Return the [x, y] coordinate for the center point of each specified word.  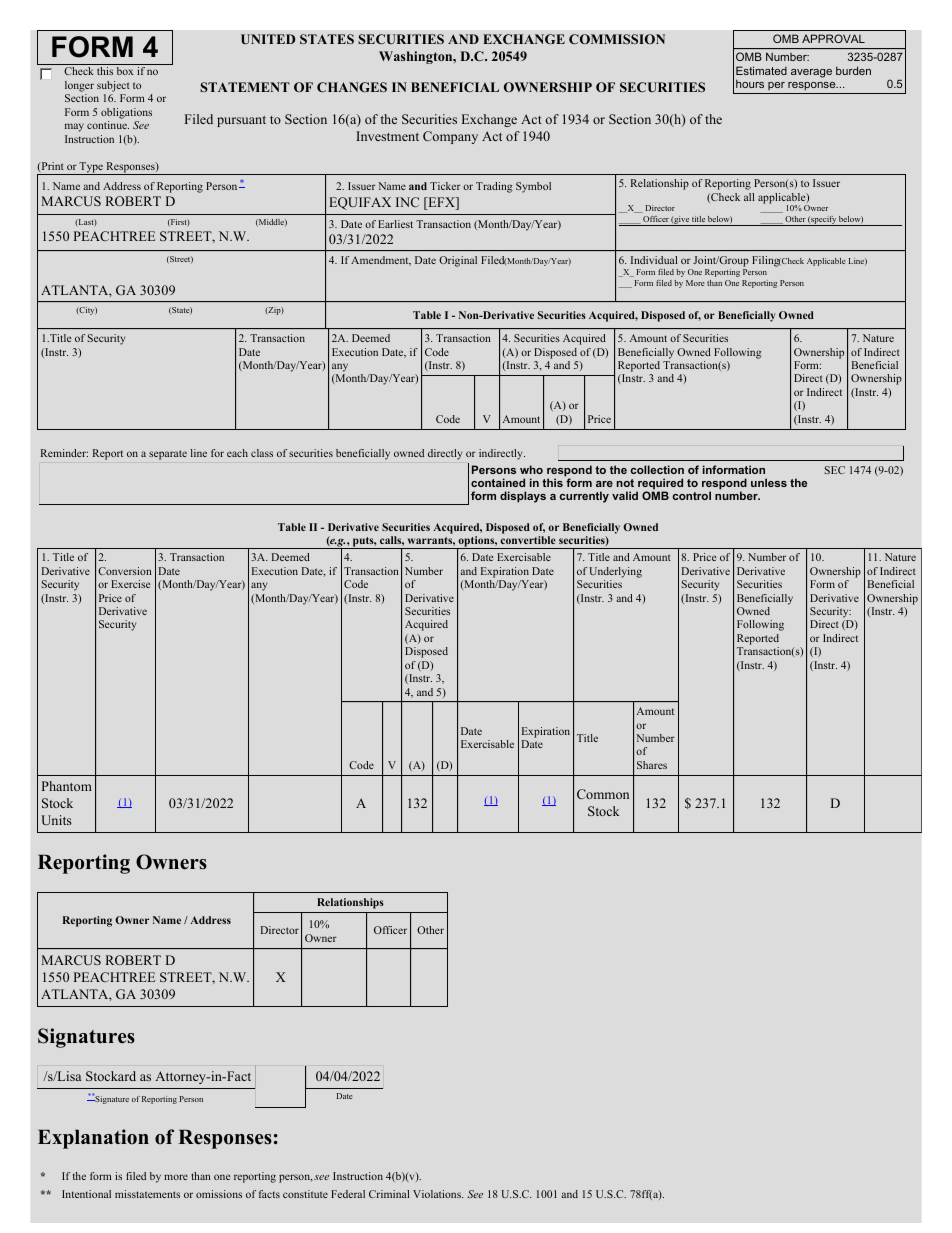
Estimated [761, 70]
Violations [438, 1194]
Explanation [93, 1139]
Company [450, 137]
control [692, 495]
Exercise [130, 584]
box [125, 71]
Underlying [615, 572]
